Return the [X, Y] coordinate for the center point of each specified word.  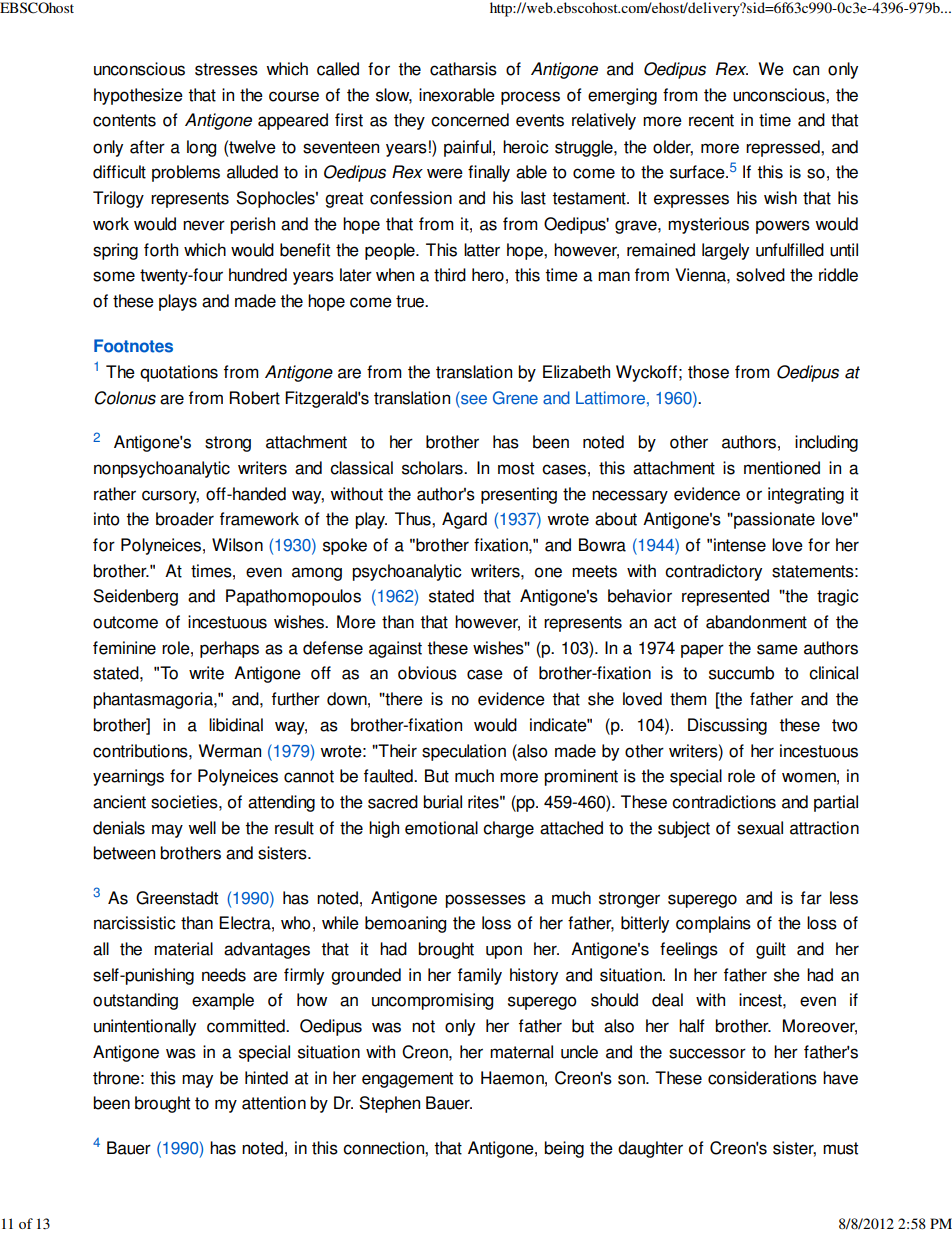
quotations [179, 373]
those [708, 372]
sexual [760, 828]
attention [274, 1103]
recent [711, 120]
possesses [485, 901]
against [395, 649]
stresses [226, 69]
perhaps [229, 649]
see [473, 398]
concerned [470, 120]
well [202, 828]
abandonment [756, 622]
